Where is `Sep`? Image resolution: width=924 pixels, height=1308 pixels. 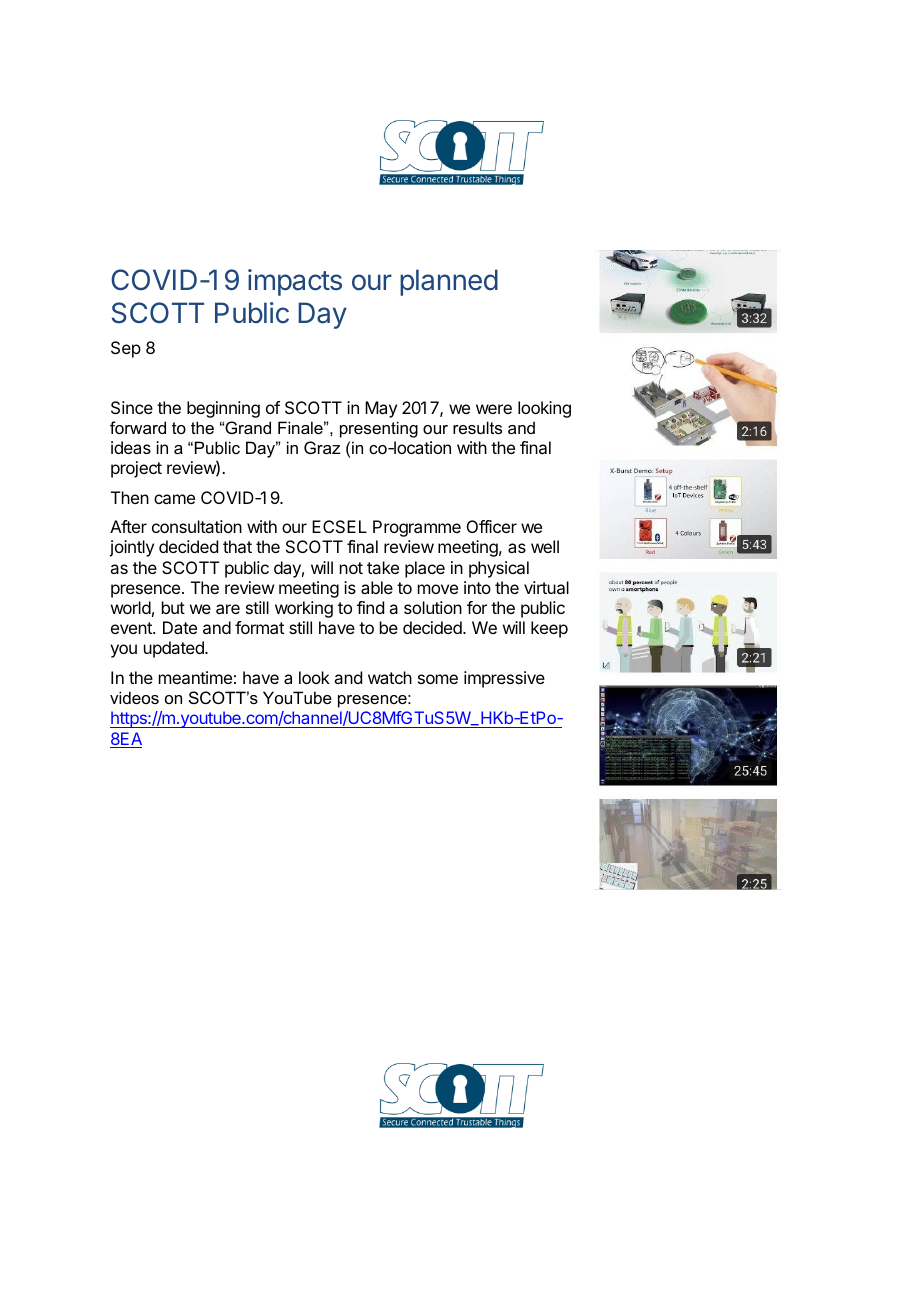 Sep is located at coordinates (126, 349).
